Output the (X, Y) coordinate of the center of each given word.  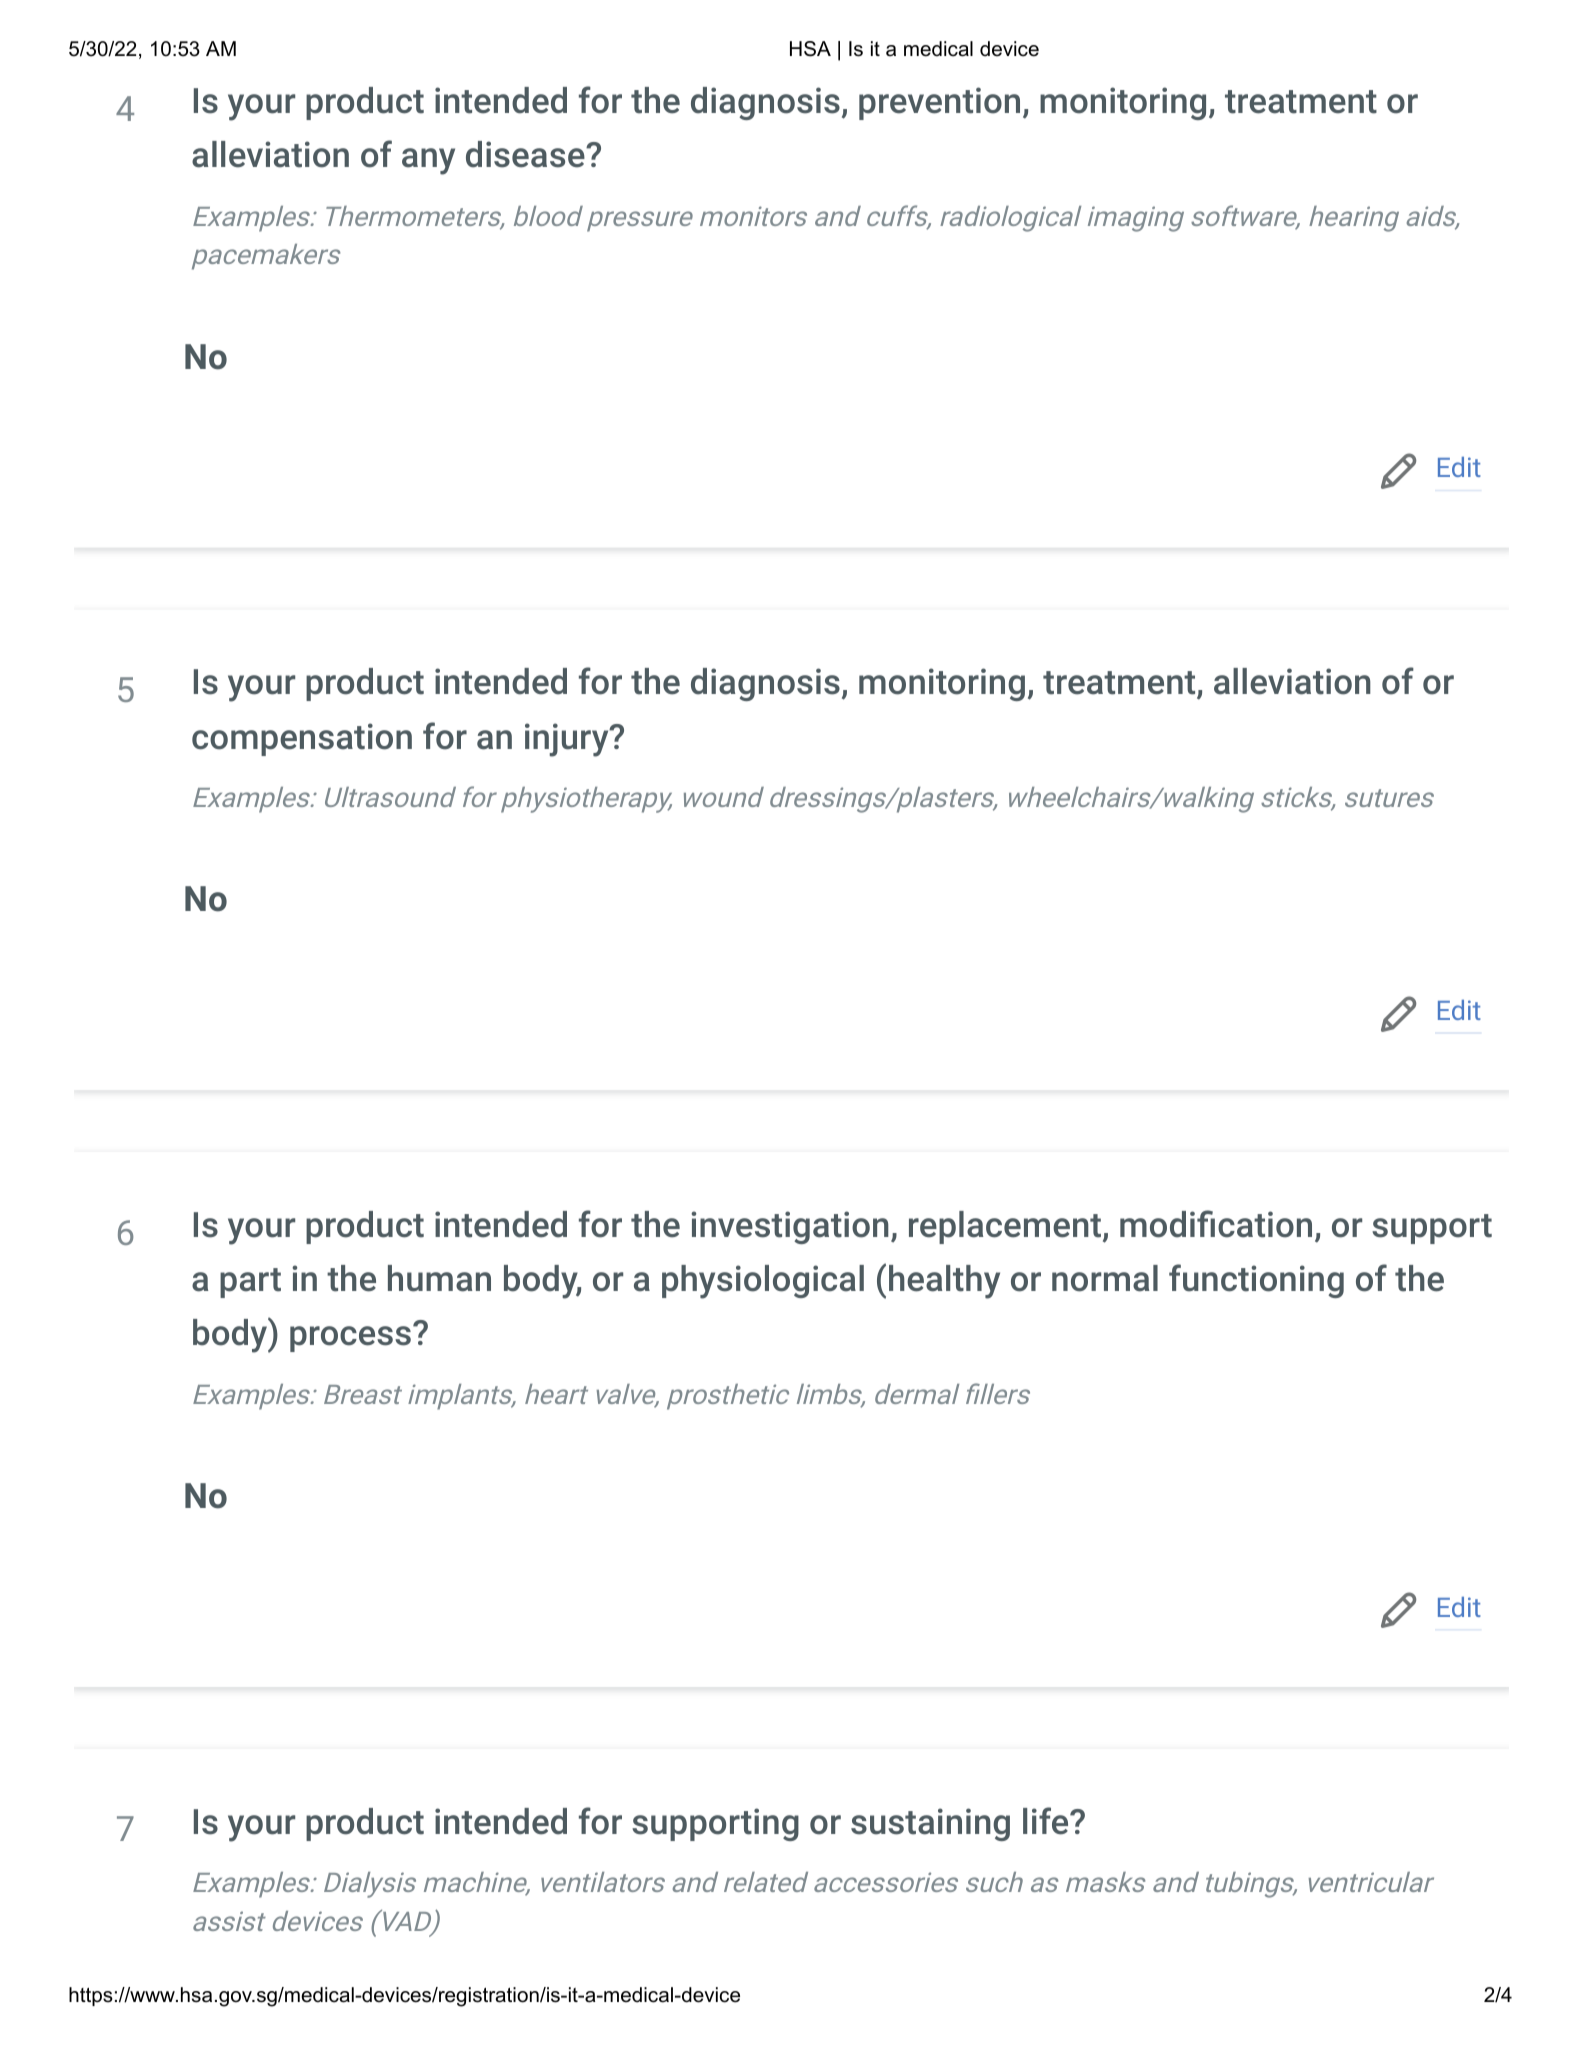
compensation (302, 739)
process (350, 1339)
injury (568, 740)
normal (1105, 1278)
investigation (790, 1227)
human (439, 1278)
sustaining (930, 1824)
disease (526, 154)
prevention (939, 103)
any (428, 161)
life (1047, 1821)
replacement (1005, 1227)
